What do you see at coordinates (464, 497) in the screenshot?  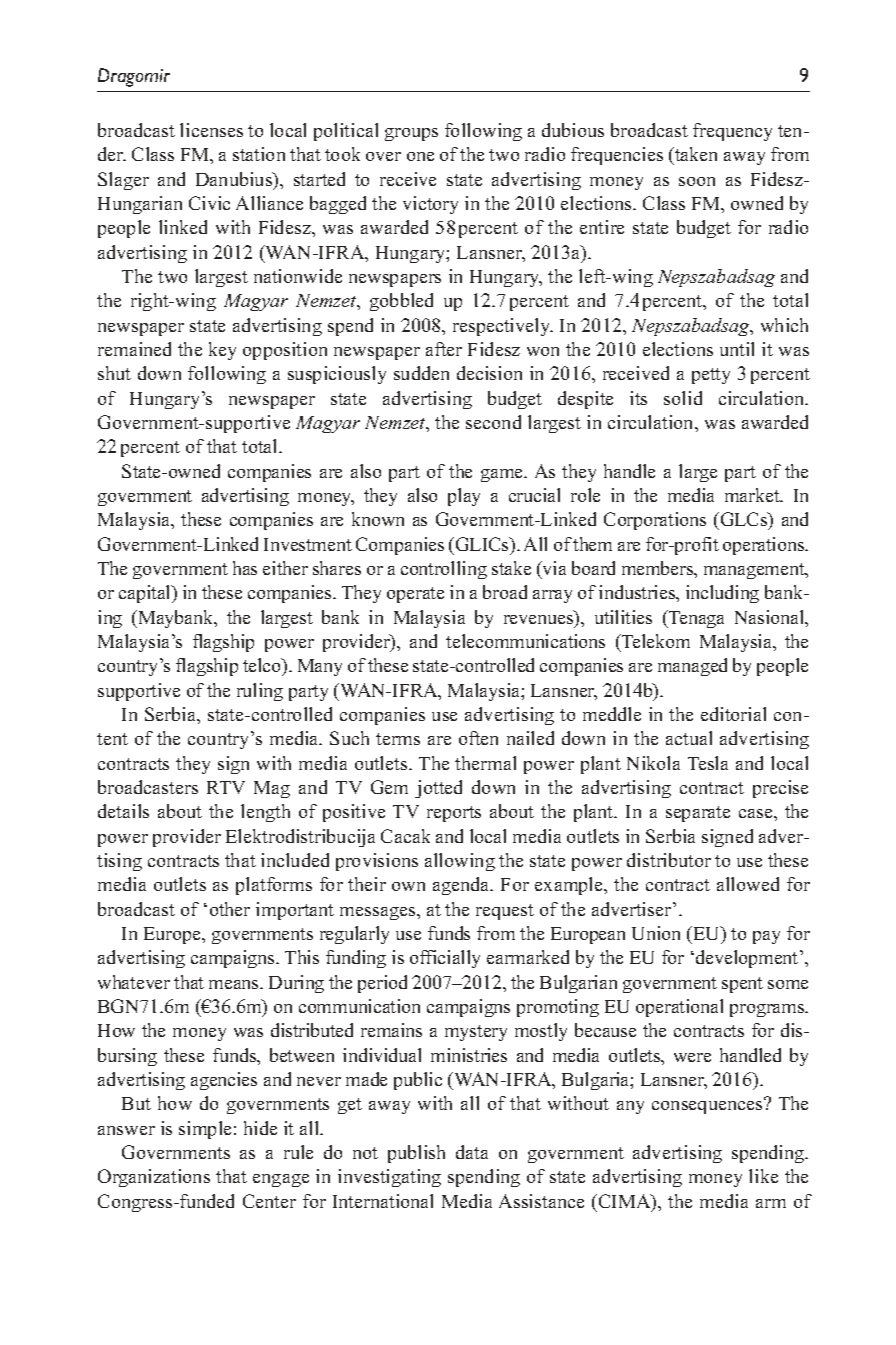 I see `play` at bounding box center [464, 497].
